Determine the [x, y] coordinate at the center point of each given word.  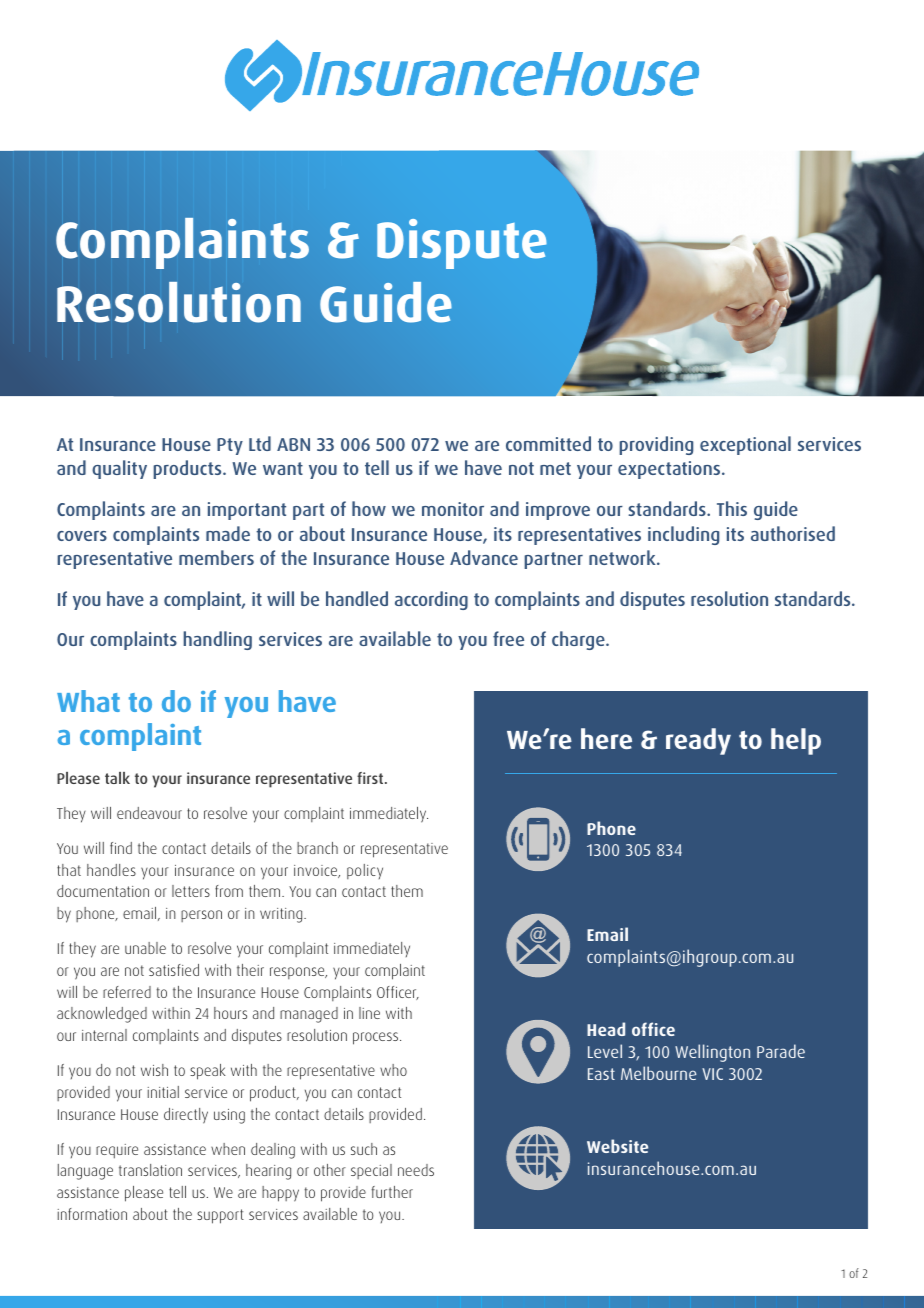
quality [119, 469]
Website [617, 1146]
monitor [453, 509]
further [392, 1192]
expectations [670, 470]
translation [150, 1170]
